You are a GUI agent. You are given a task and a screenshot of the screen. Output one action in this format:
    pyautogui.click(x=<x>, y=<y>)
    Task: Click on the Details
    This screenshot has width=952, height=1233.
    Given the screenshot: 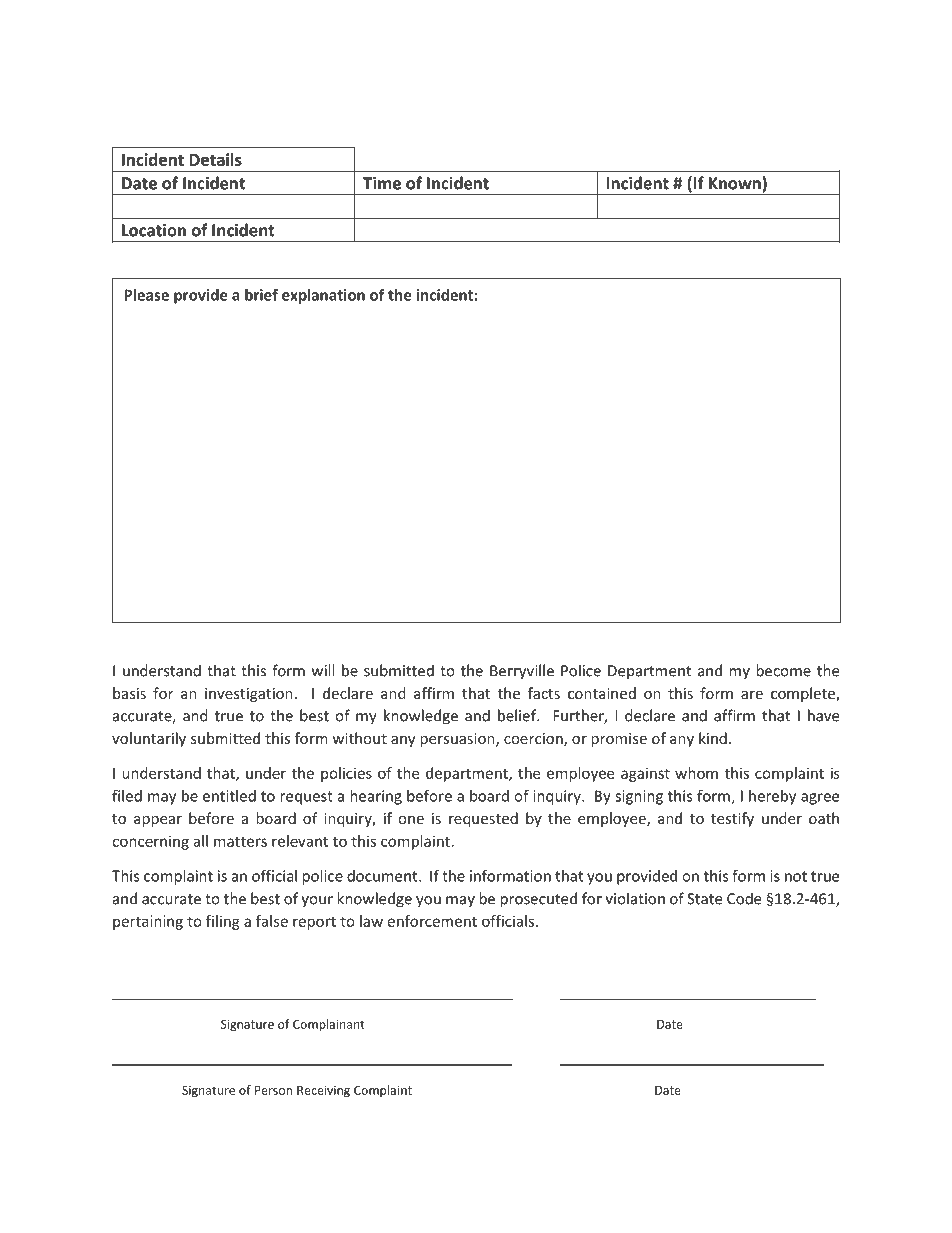 What is the action you would take?
    pyautogui.click(x=215, y=159)
